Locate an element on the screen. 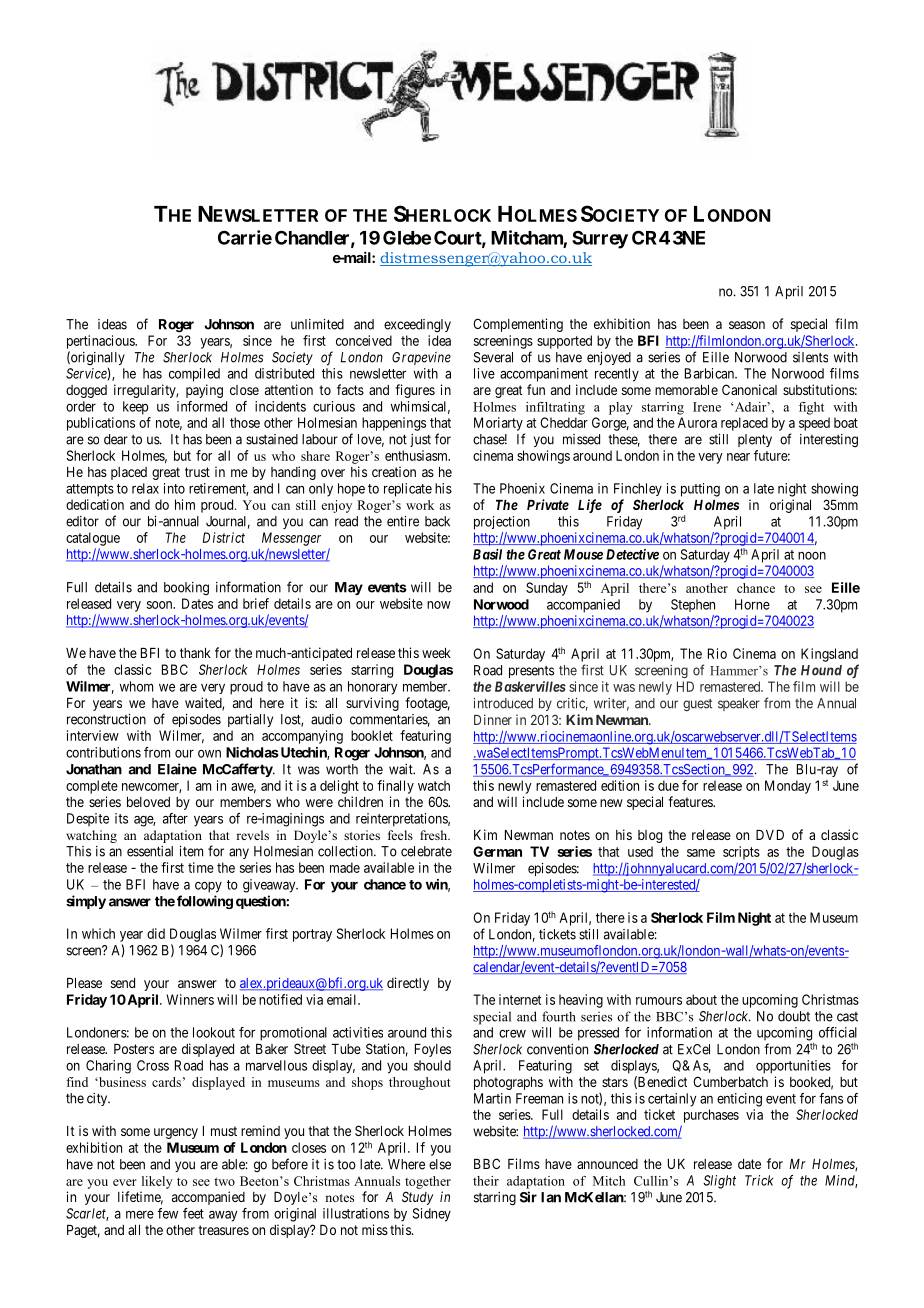 The image size is (924, 1308). exceedingly is located at coordinates (417, 326).
